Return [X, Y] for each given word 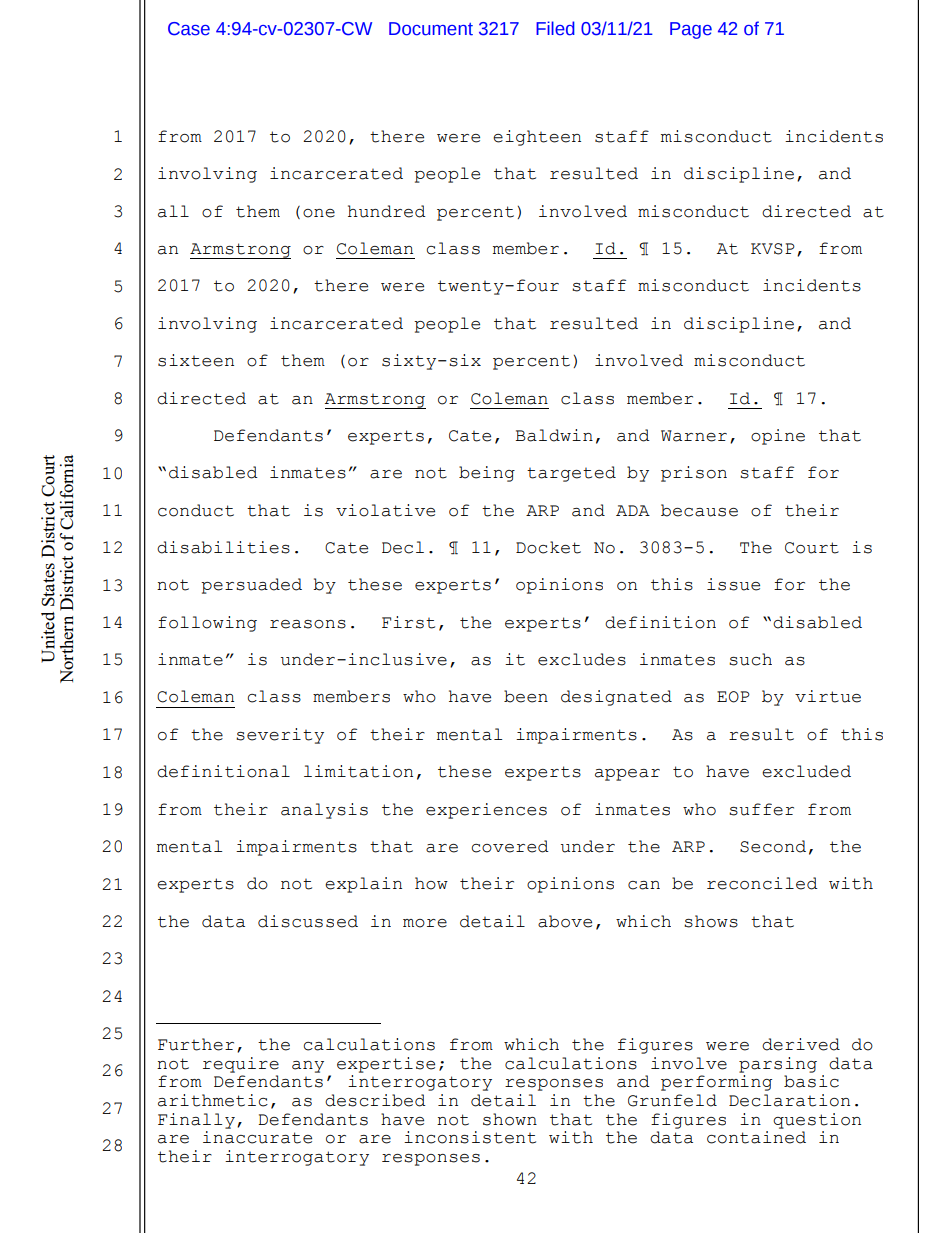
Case [189, 29]
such [750, 659]
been [526, 696]
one [319, 213]
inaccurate [257, 1137]
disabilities [223, 547]
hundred [387, 211]
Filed [555, 28]
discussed [308, 921]
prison [694, 474]
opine [778, 437]
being [487, 474]
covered [510, 846]
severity [280, 736]
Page [691, 30]
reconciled [762, 883]
